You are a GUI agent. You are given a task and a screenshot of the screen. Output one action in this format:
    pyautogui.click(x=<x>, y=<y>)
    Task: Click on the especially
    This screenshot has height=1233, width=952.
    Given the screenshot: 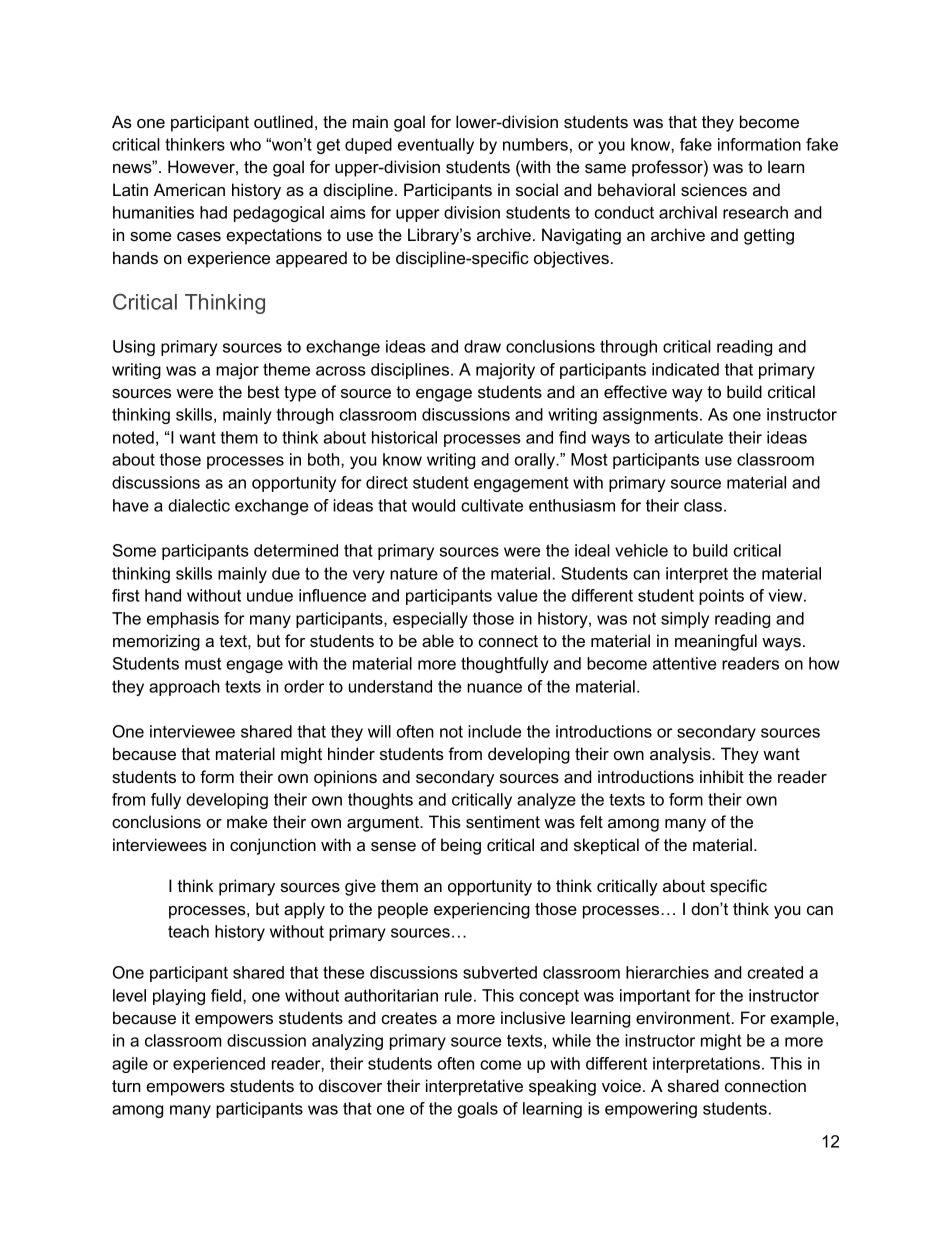 What is the action you would take?
    pyautogui.click(x=430, y=620)
